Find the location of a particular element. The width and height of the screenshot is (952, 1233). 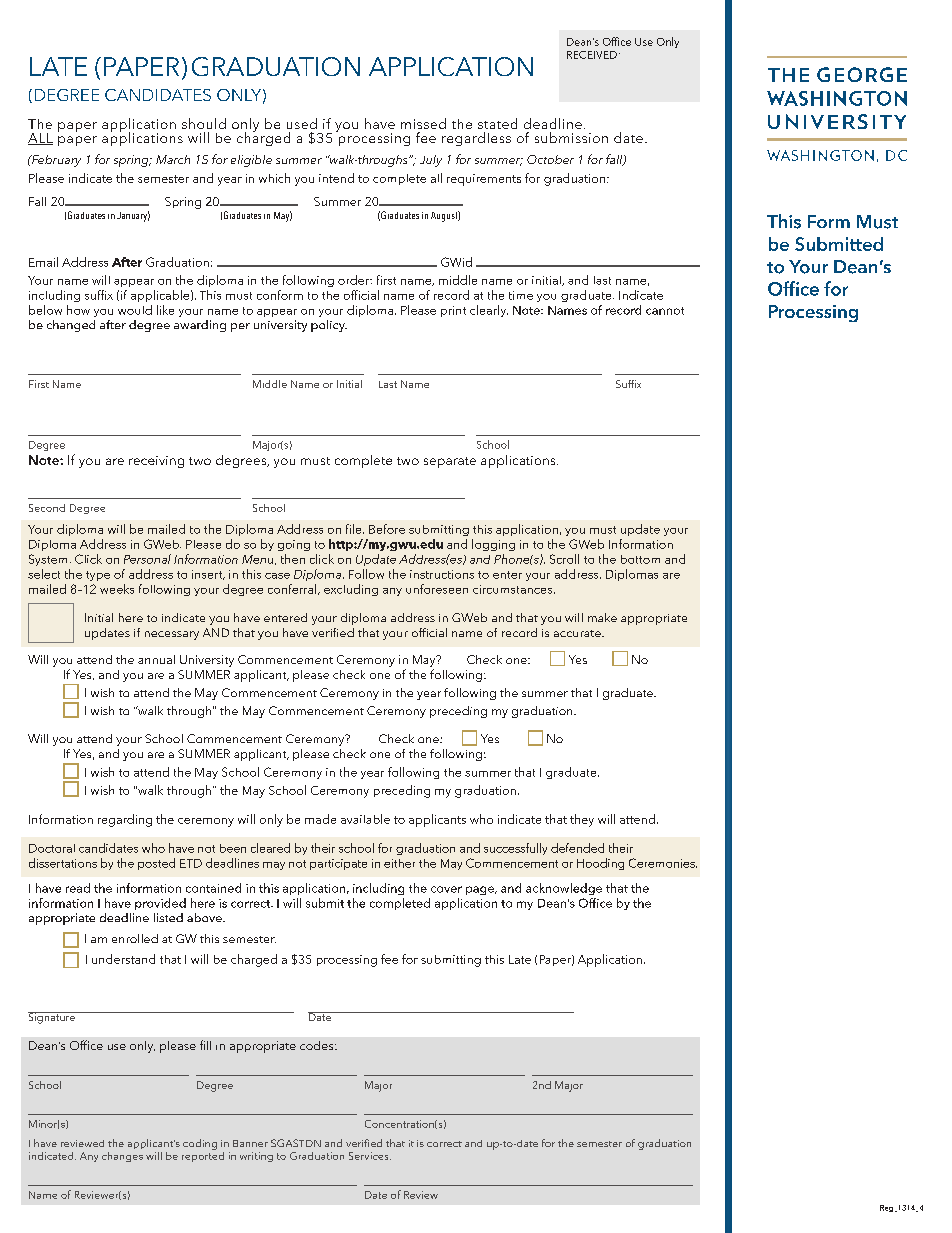

changes is located at coordinates (122, 1157).
